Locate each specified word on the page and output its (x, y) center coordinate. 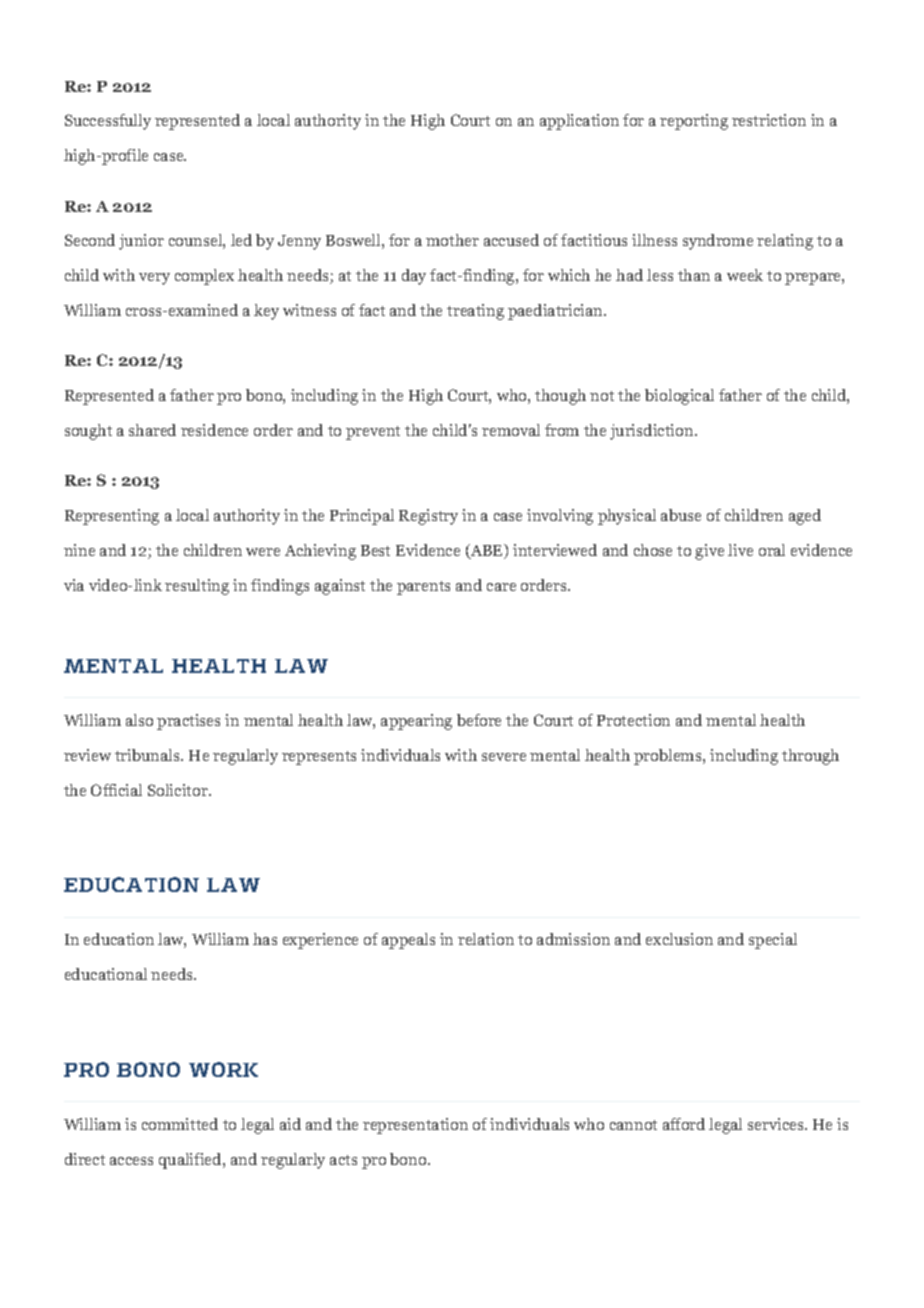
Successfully (108, 122)
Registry (428, 517)
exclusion (679, 939)
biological (679, 397)
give (709, 552)
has (265, 939)
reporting (694, 122)
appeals (408, 941)
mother (452, 240)
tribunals (148, 755)
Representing (112, 517)
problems (669, 757)
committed (180, 1124)
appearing (416, 722)
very (154, 279)
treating (475, 312)
